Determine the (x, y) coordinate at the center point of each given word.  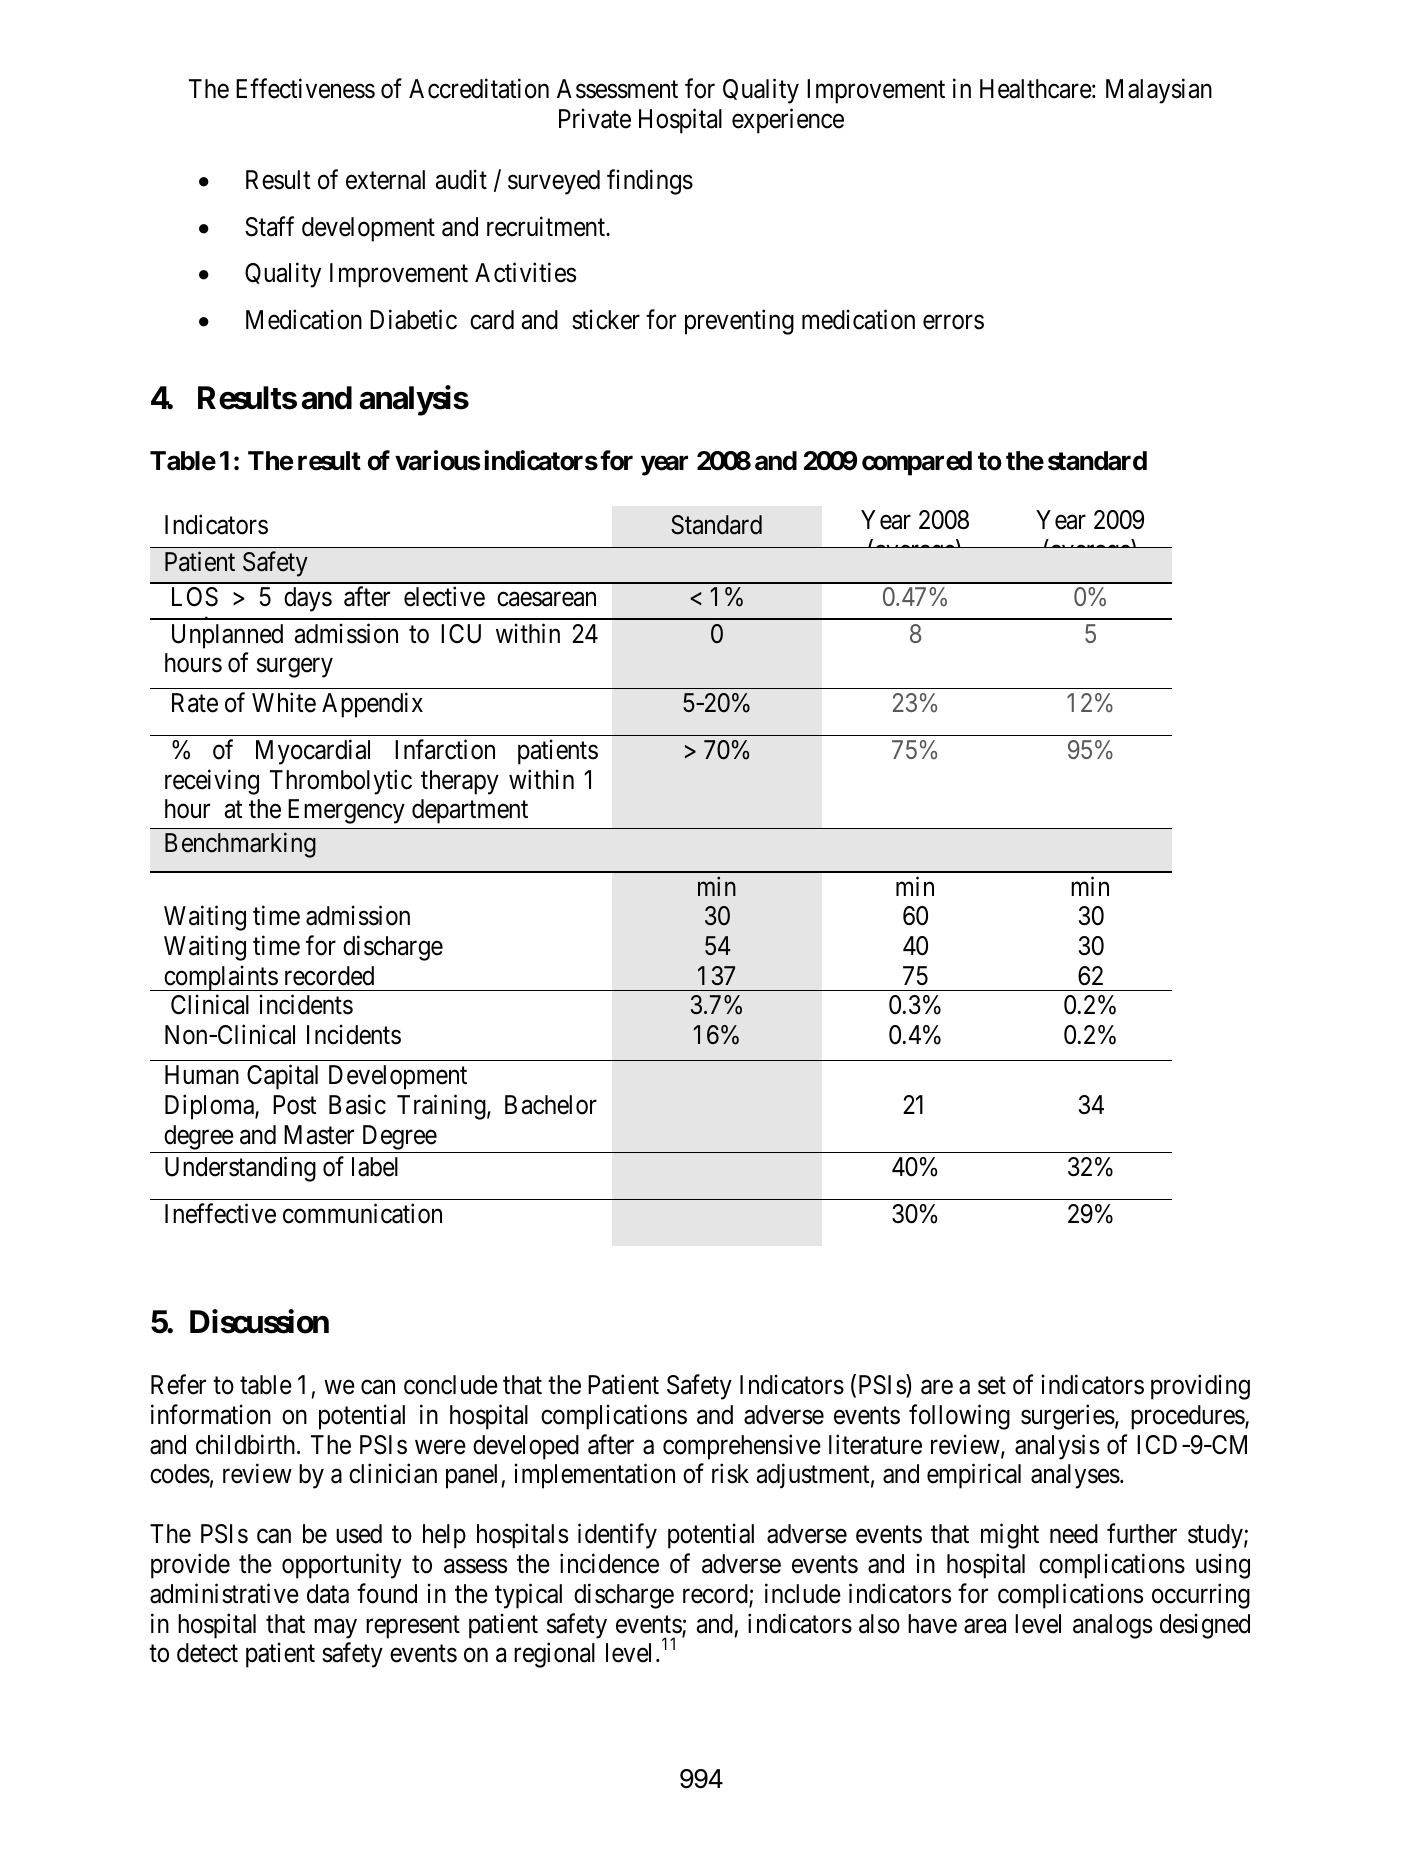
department (470, 811)
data (328, 1594)
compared (917, 463)
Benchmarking (240, 845)
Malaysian (1159, 91)
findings (650, 182)
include (803, 1593)
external (385, 180)
